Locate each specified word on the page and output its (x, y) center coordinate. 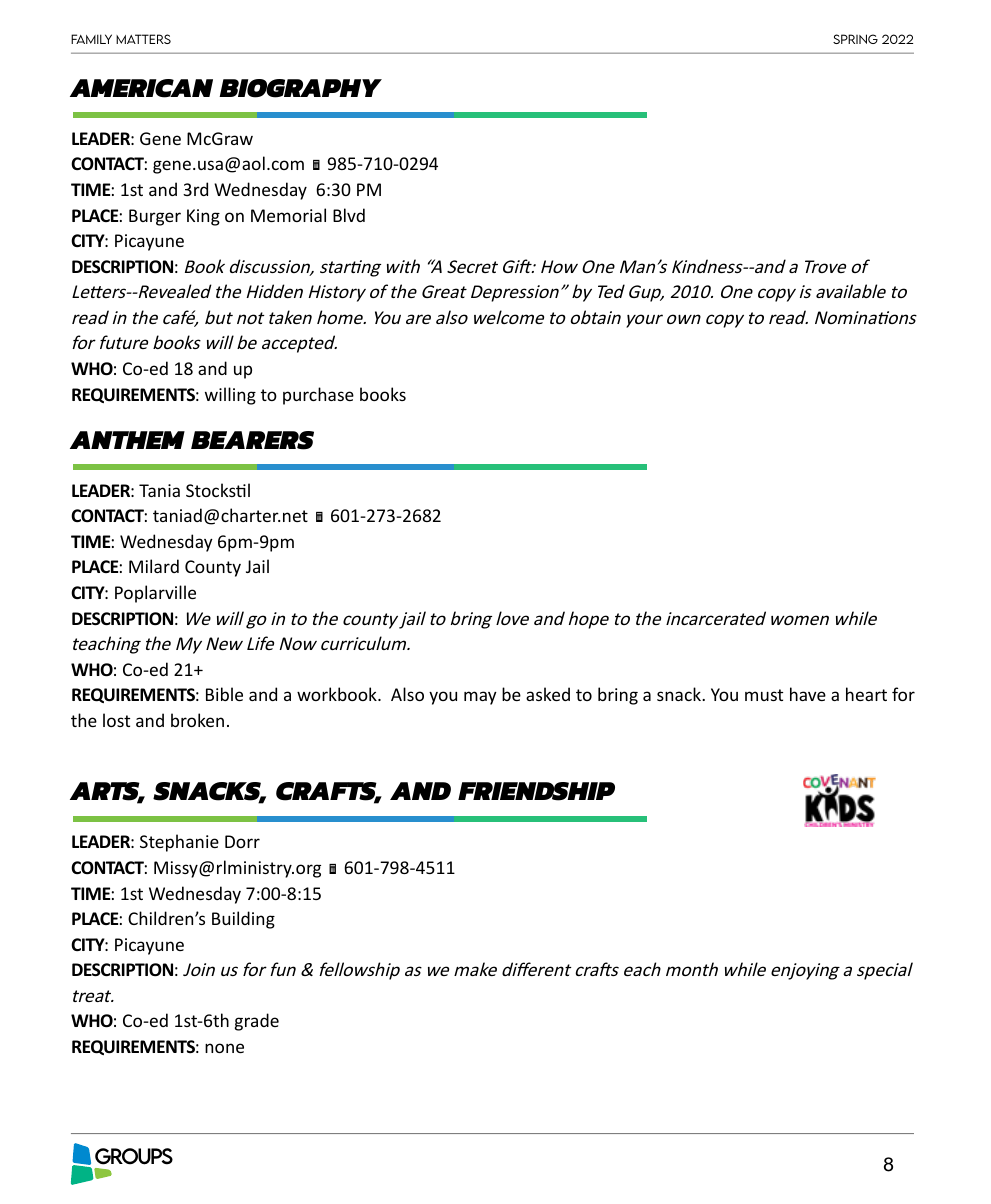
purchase (318, 396)
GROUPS (134, 1156)
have (808, 694)
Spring (855, 39)
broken (197, 720)
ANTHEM (127, 440)
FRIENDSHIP (536, 791)
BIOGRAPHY (300, 88)
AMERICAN (141, 88)
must (764, 695)
